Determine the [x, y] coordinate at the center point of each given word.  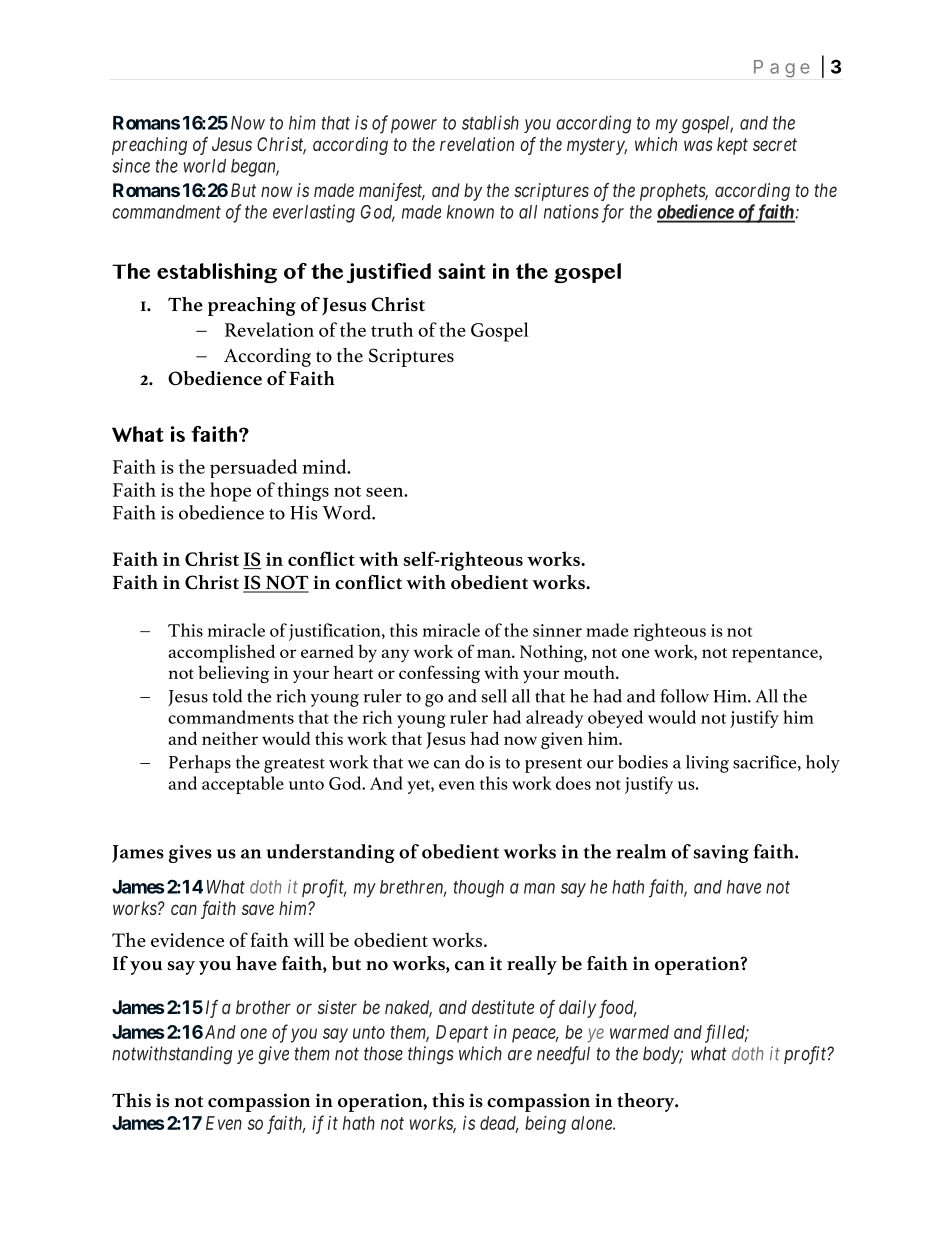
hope [230, 492]
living [707, 764]
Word [347, 512]
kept [732, 146]
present [553, 765]
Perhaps [200, 764]
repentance [776, 655]
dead [499, 1124]
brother [263, 1007]
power [414, 126]
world [205, 166]
